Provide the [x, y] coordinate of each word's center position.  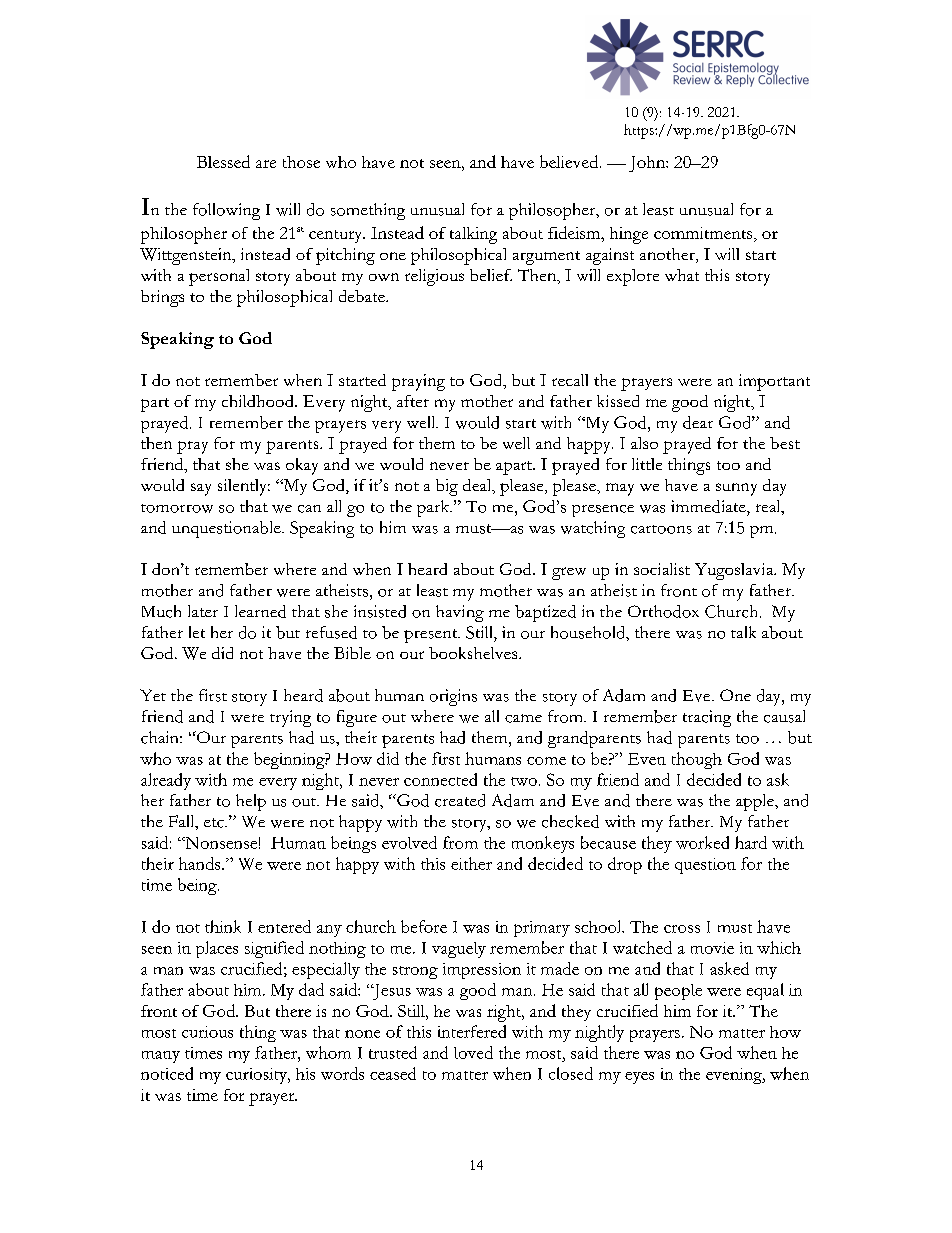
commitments [704, 234]
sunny [736, 489]
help [251, 802]
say [201, 489]
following [226, 211]
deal [478, 486]
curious [207, 1032]
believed [570, 161]
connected [440, 779]
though [697, 760]
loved [473, 1052]
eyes [639, 1078]
